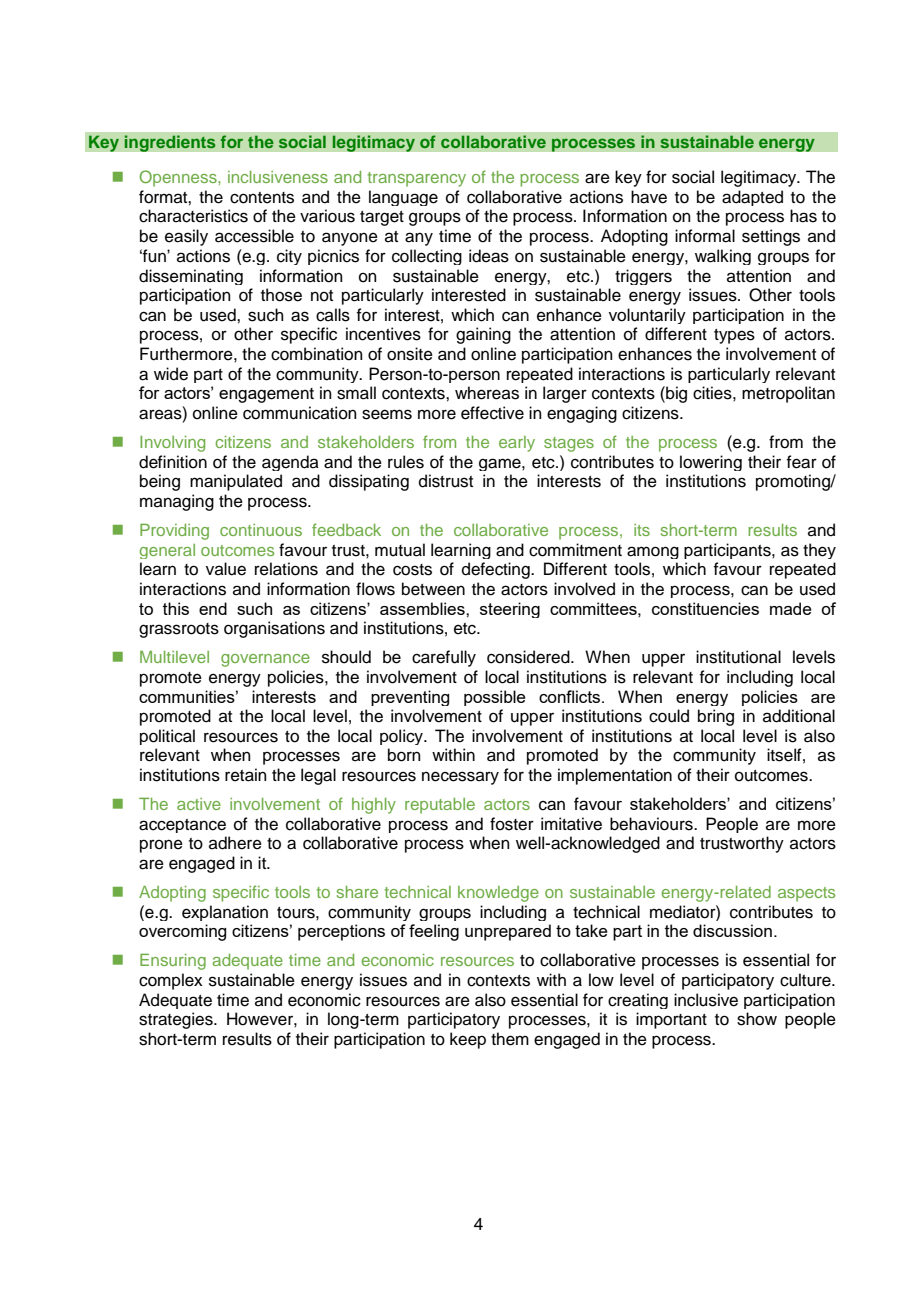 This page has width=924, height=1308. What do you see at coordinates (752, 198) in the page?
I see `adapted` at bounding box center [752, 198].
